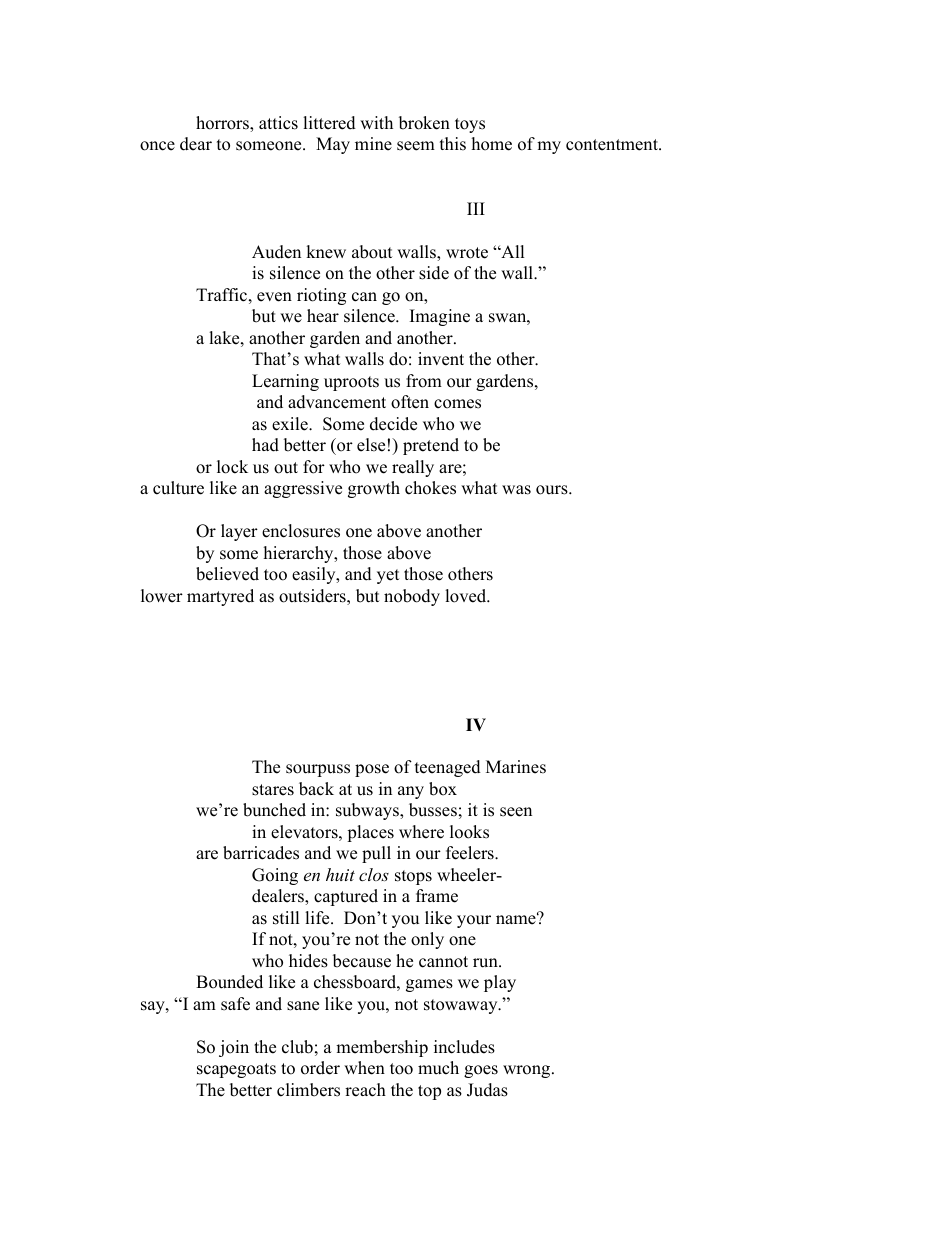 This image has height=1233, width=952. I want to click on nobody, so click(412, 597).
